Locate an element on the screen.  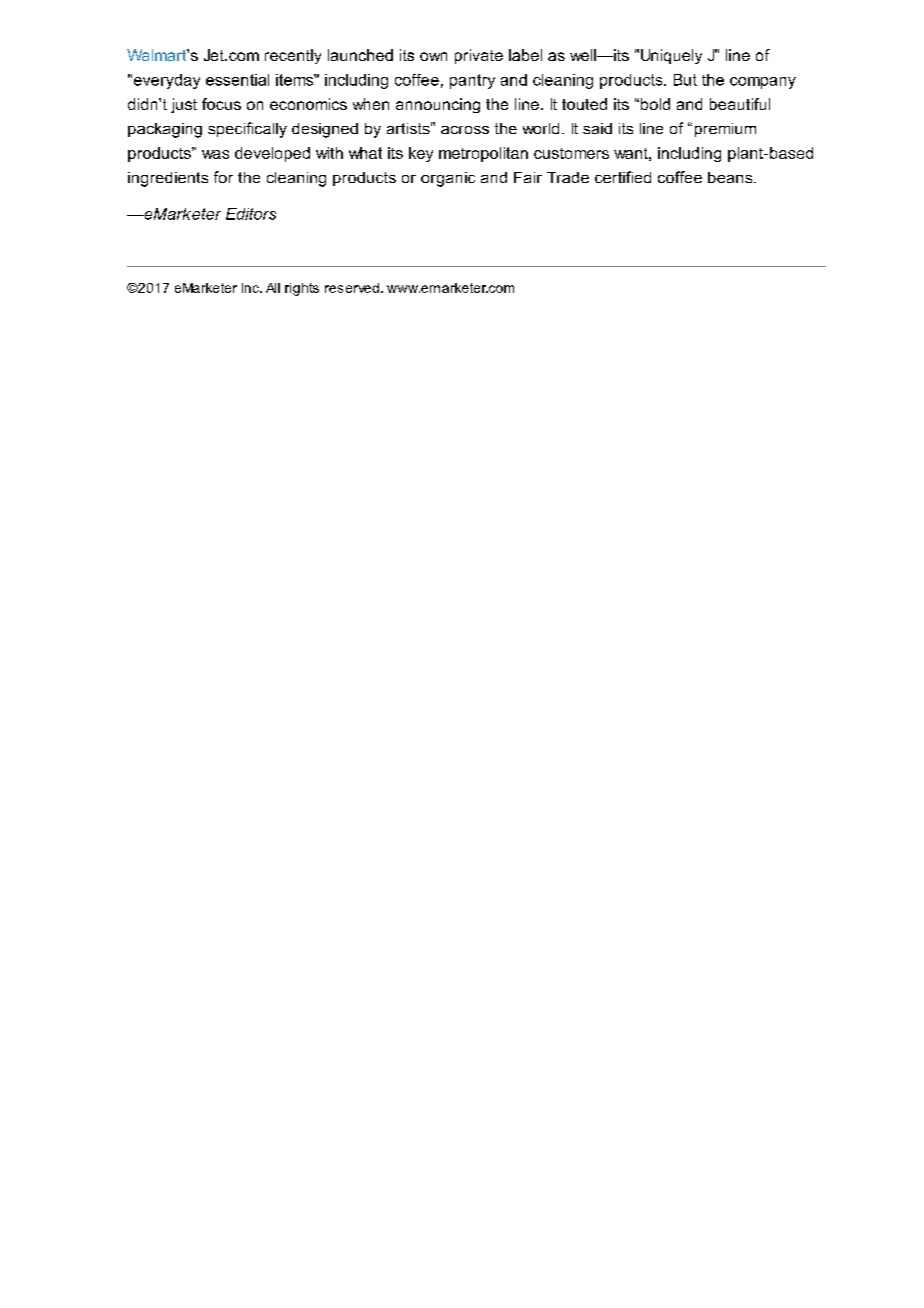
recently is located at coordinates (293, 56).
